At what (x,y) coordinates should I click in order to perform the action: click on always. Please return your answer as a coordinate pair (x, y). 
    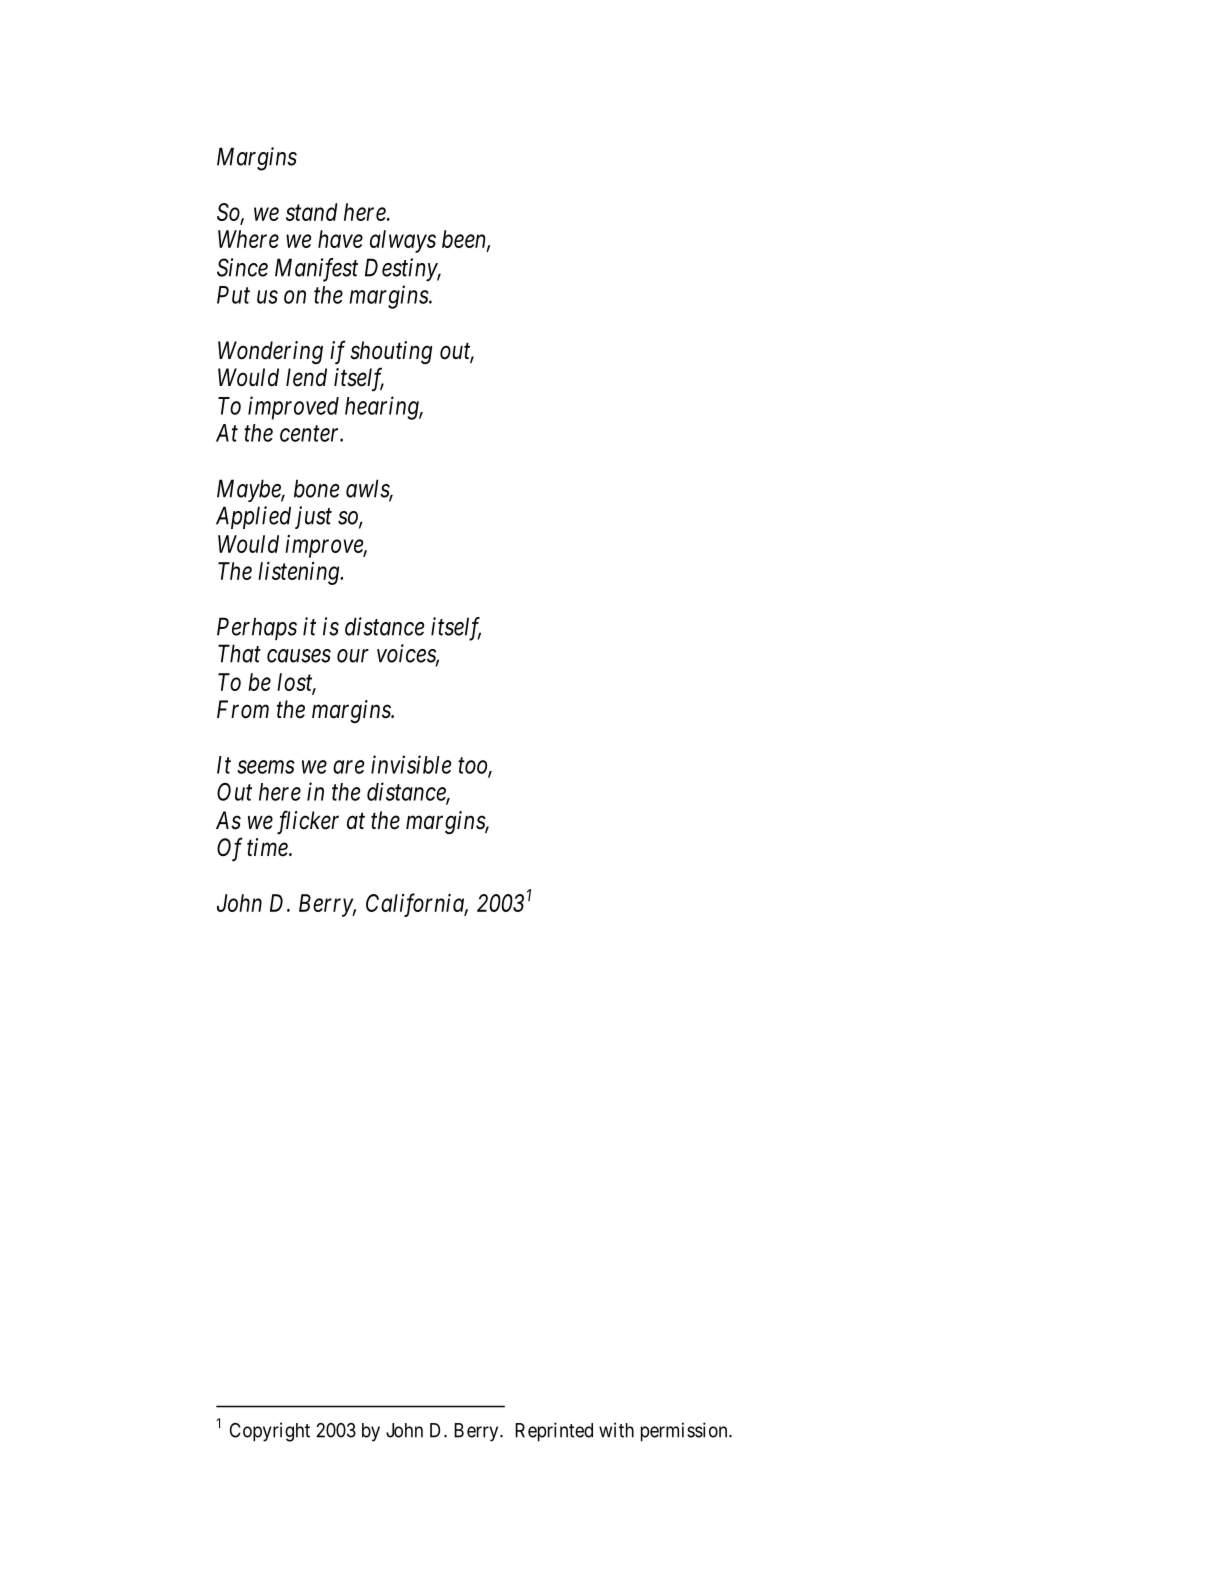
    Looking at the image, I should click on (403, 241).
